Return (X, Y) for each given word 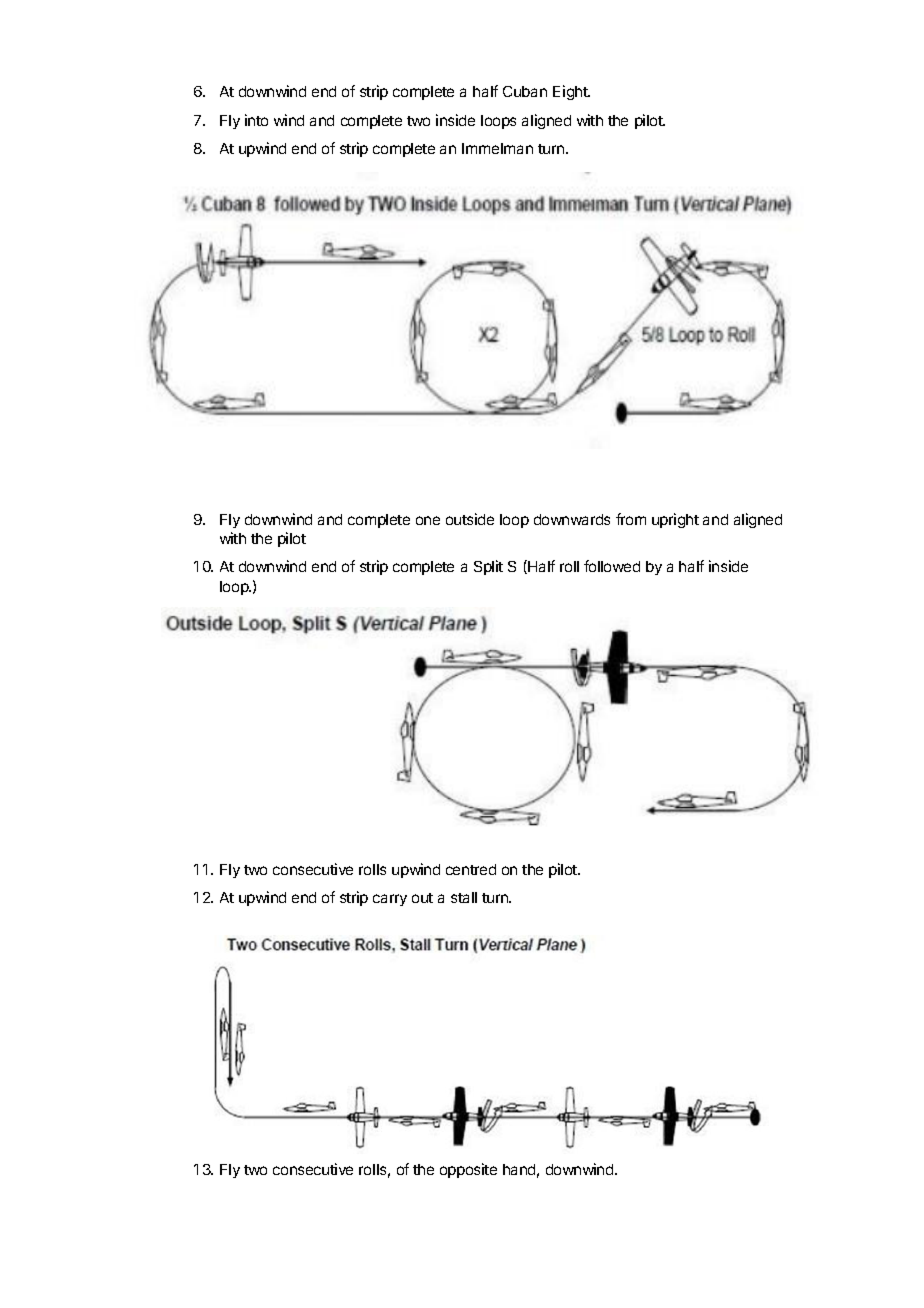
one (428, 520)
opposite (468, 1170)
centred (471, 869)
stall (464, 897)
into (256, 120)
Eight (571, 92)
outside (470, 519)
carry (390, 900)
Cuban (525, 91)
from (631, 519)
